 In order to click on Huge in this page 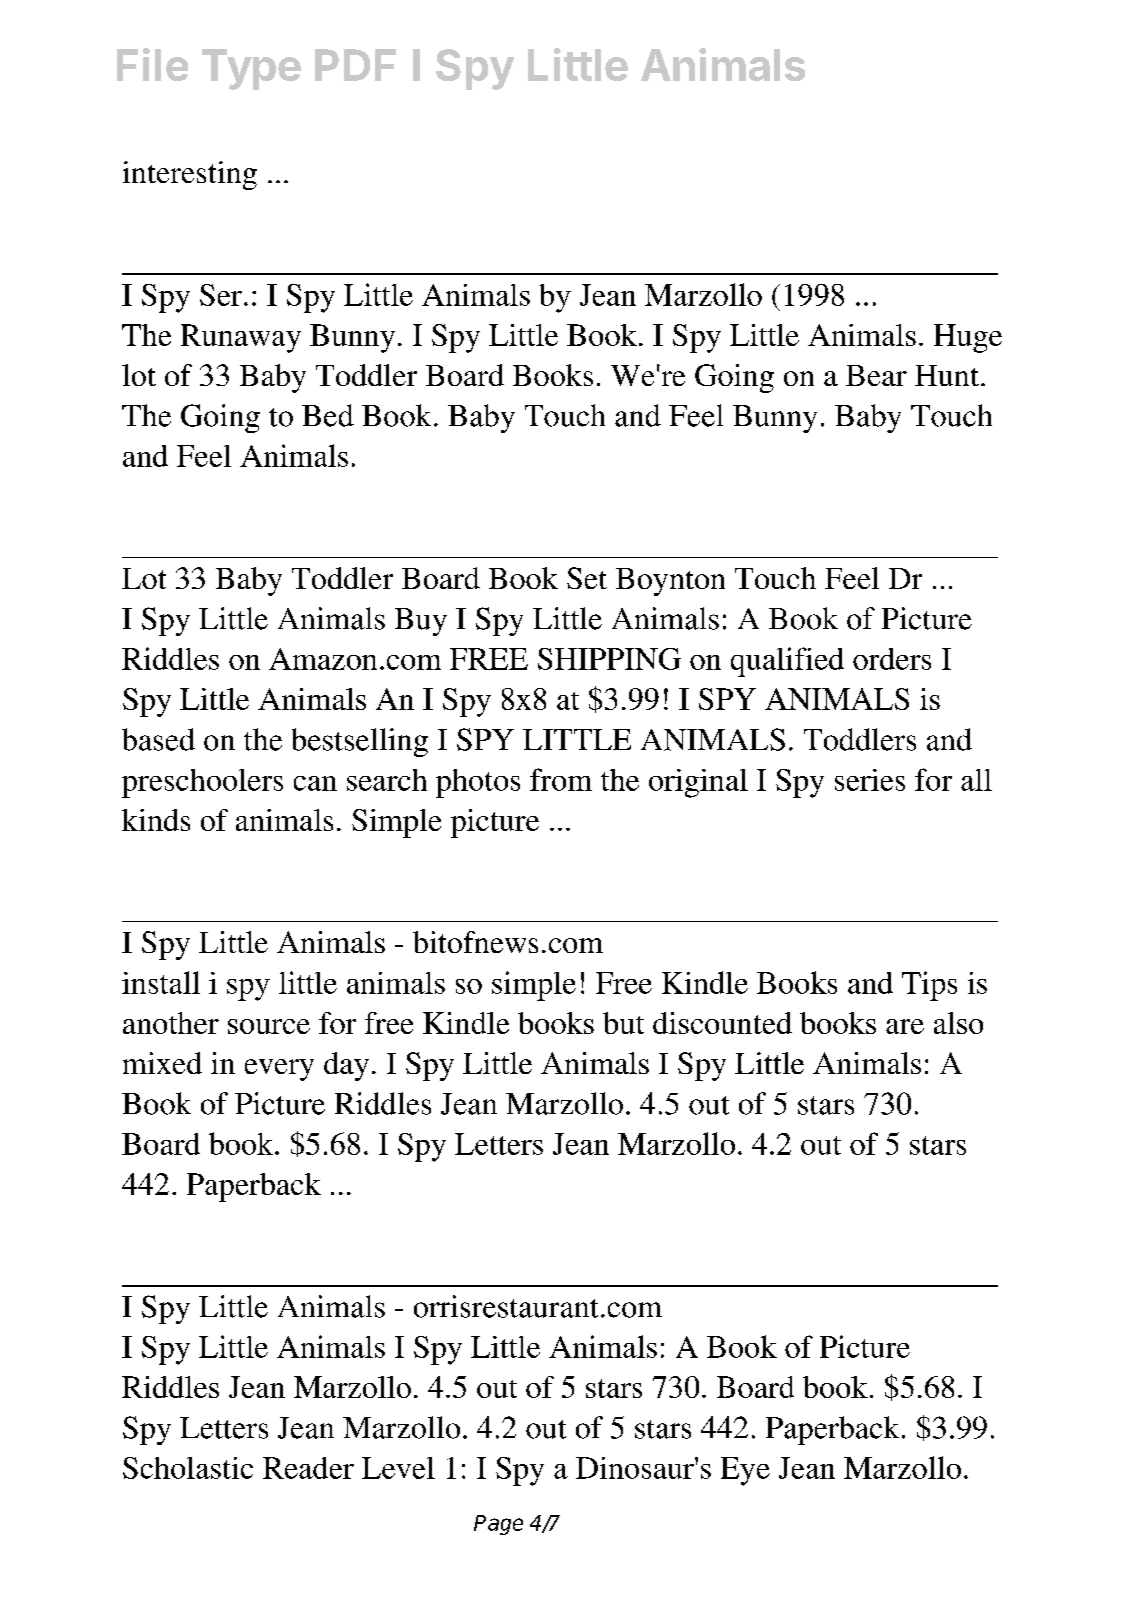, I will do `click(968, 338)`.
